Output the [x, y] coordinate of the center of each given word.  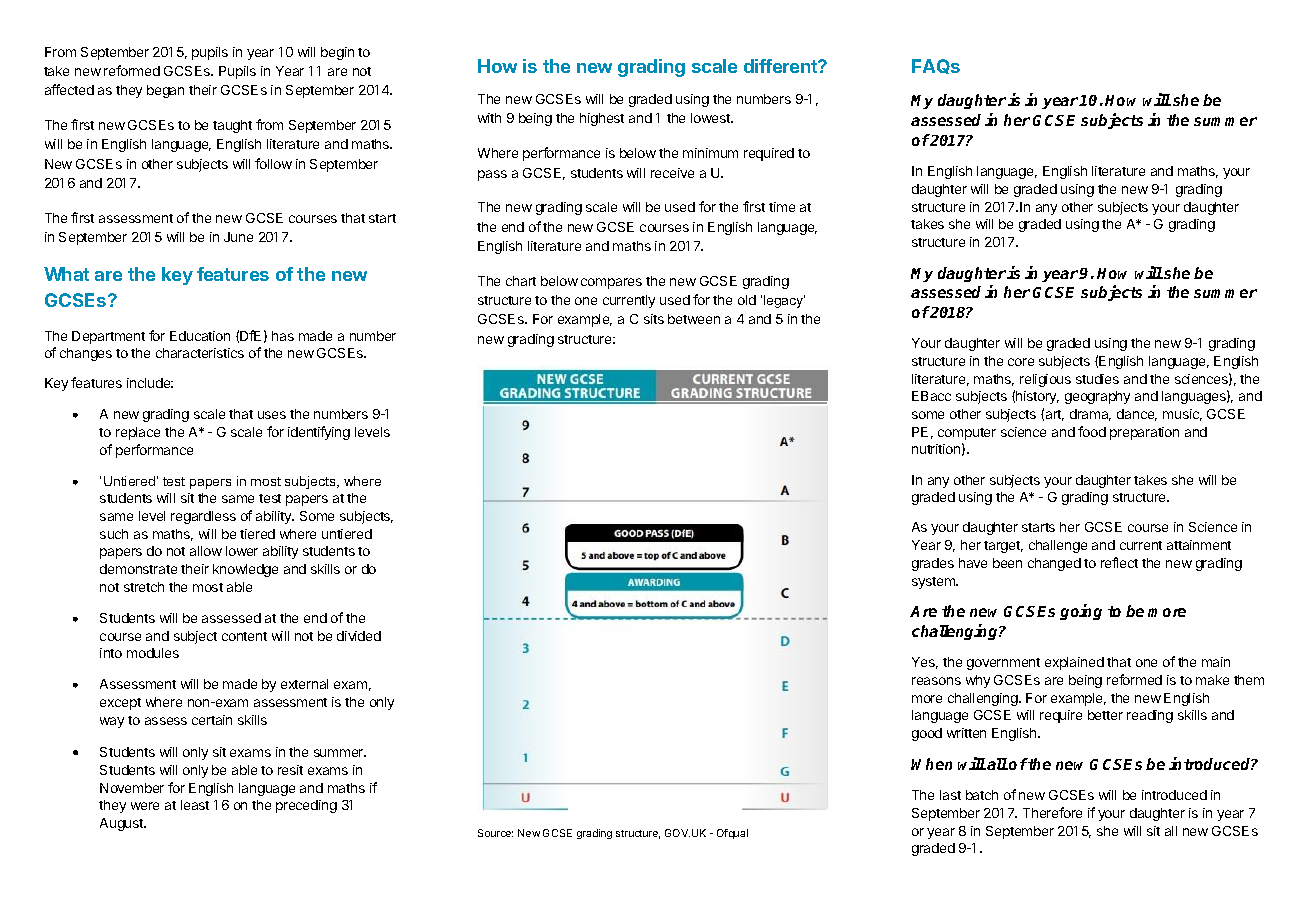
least [195, 805]
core [1021, 362]
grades [933, 564]
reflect [1119, 562]
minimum [710, 153]
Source [495, 833]
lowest [711, 118]
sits [654, 319]
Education [200, 336]
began [165, 91]
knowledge [245, 570]
